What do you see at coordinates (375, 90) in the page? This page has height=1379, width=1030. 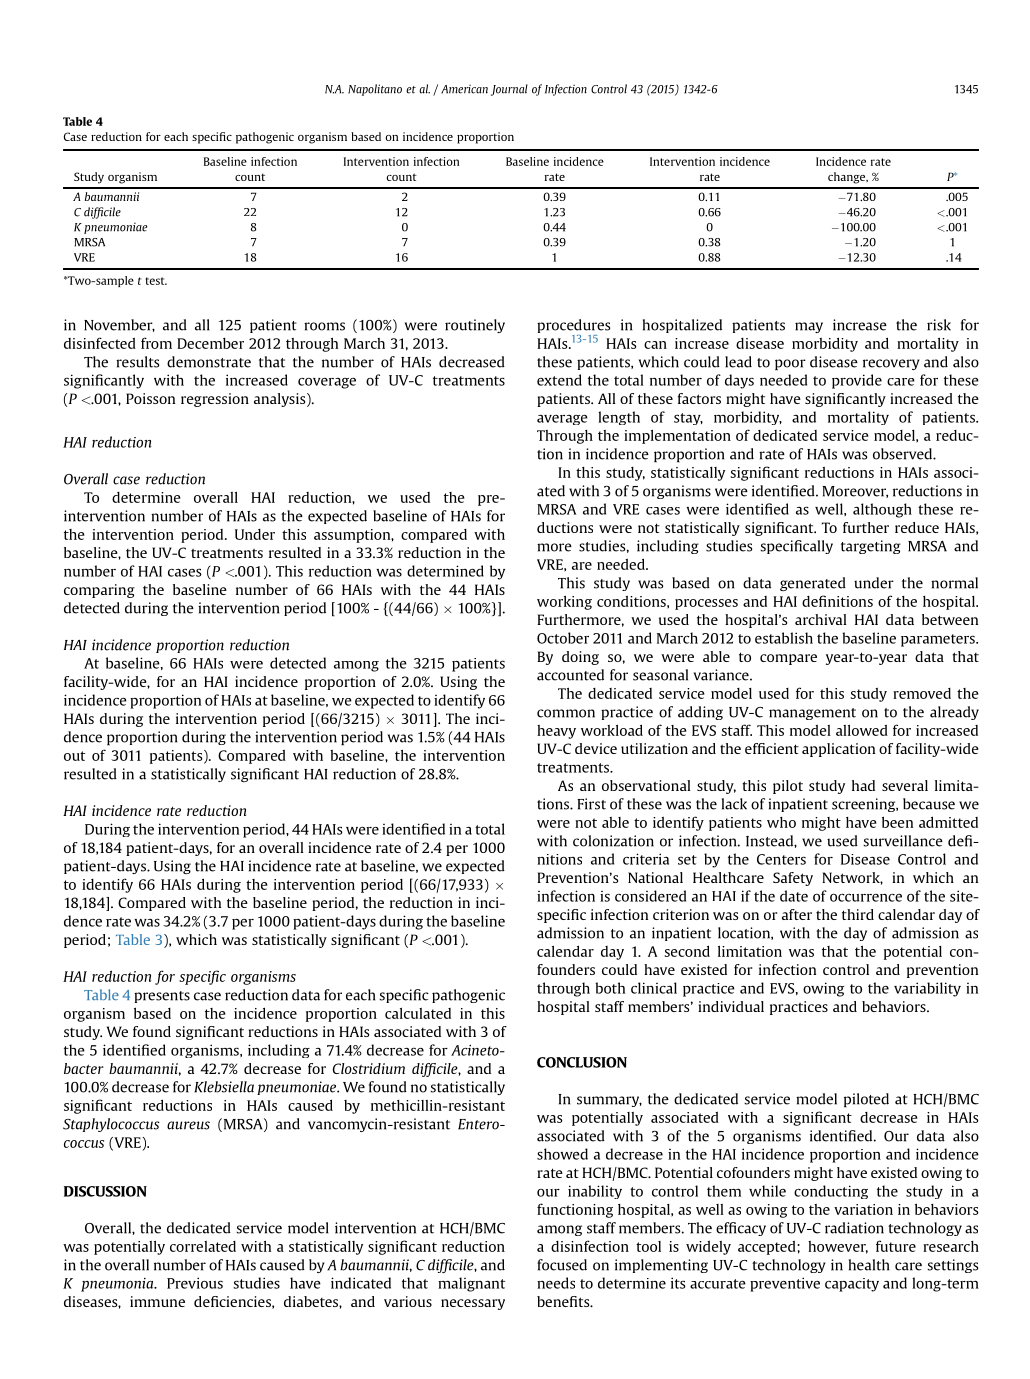 I see `Napolitano` at bounding box center [375, 90].
